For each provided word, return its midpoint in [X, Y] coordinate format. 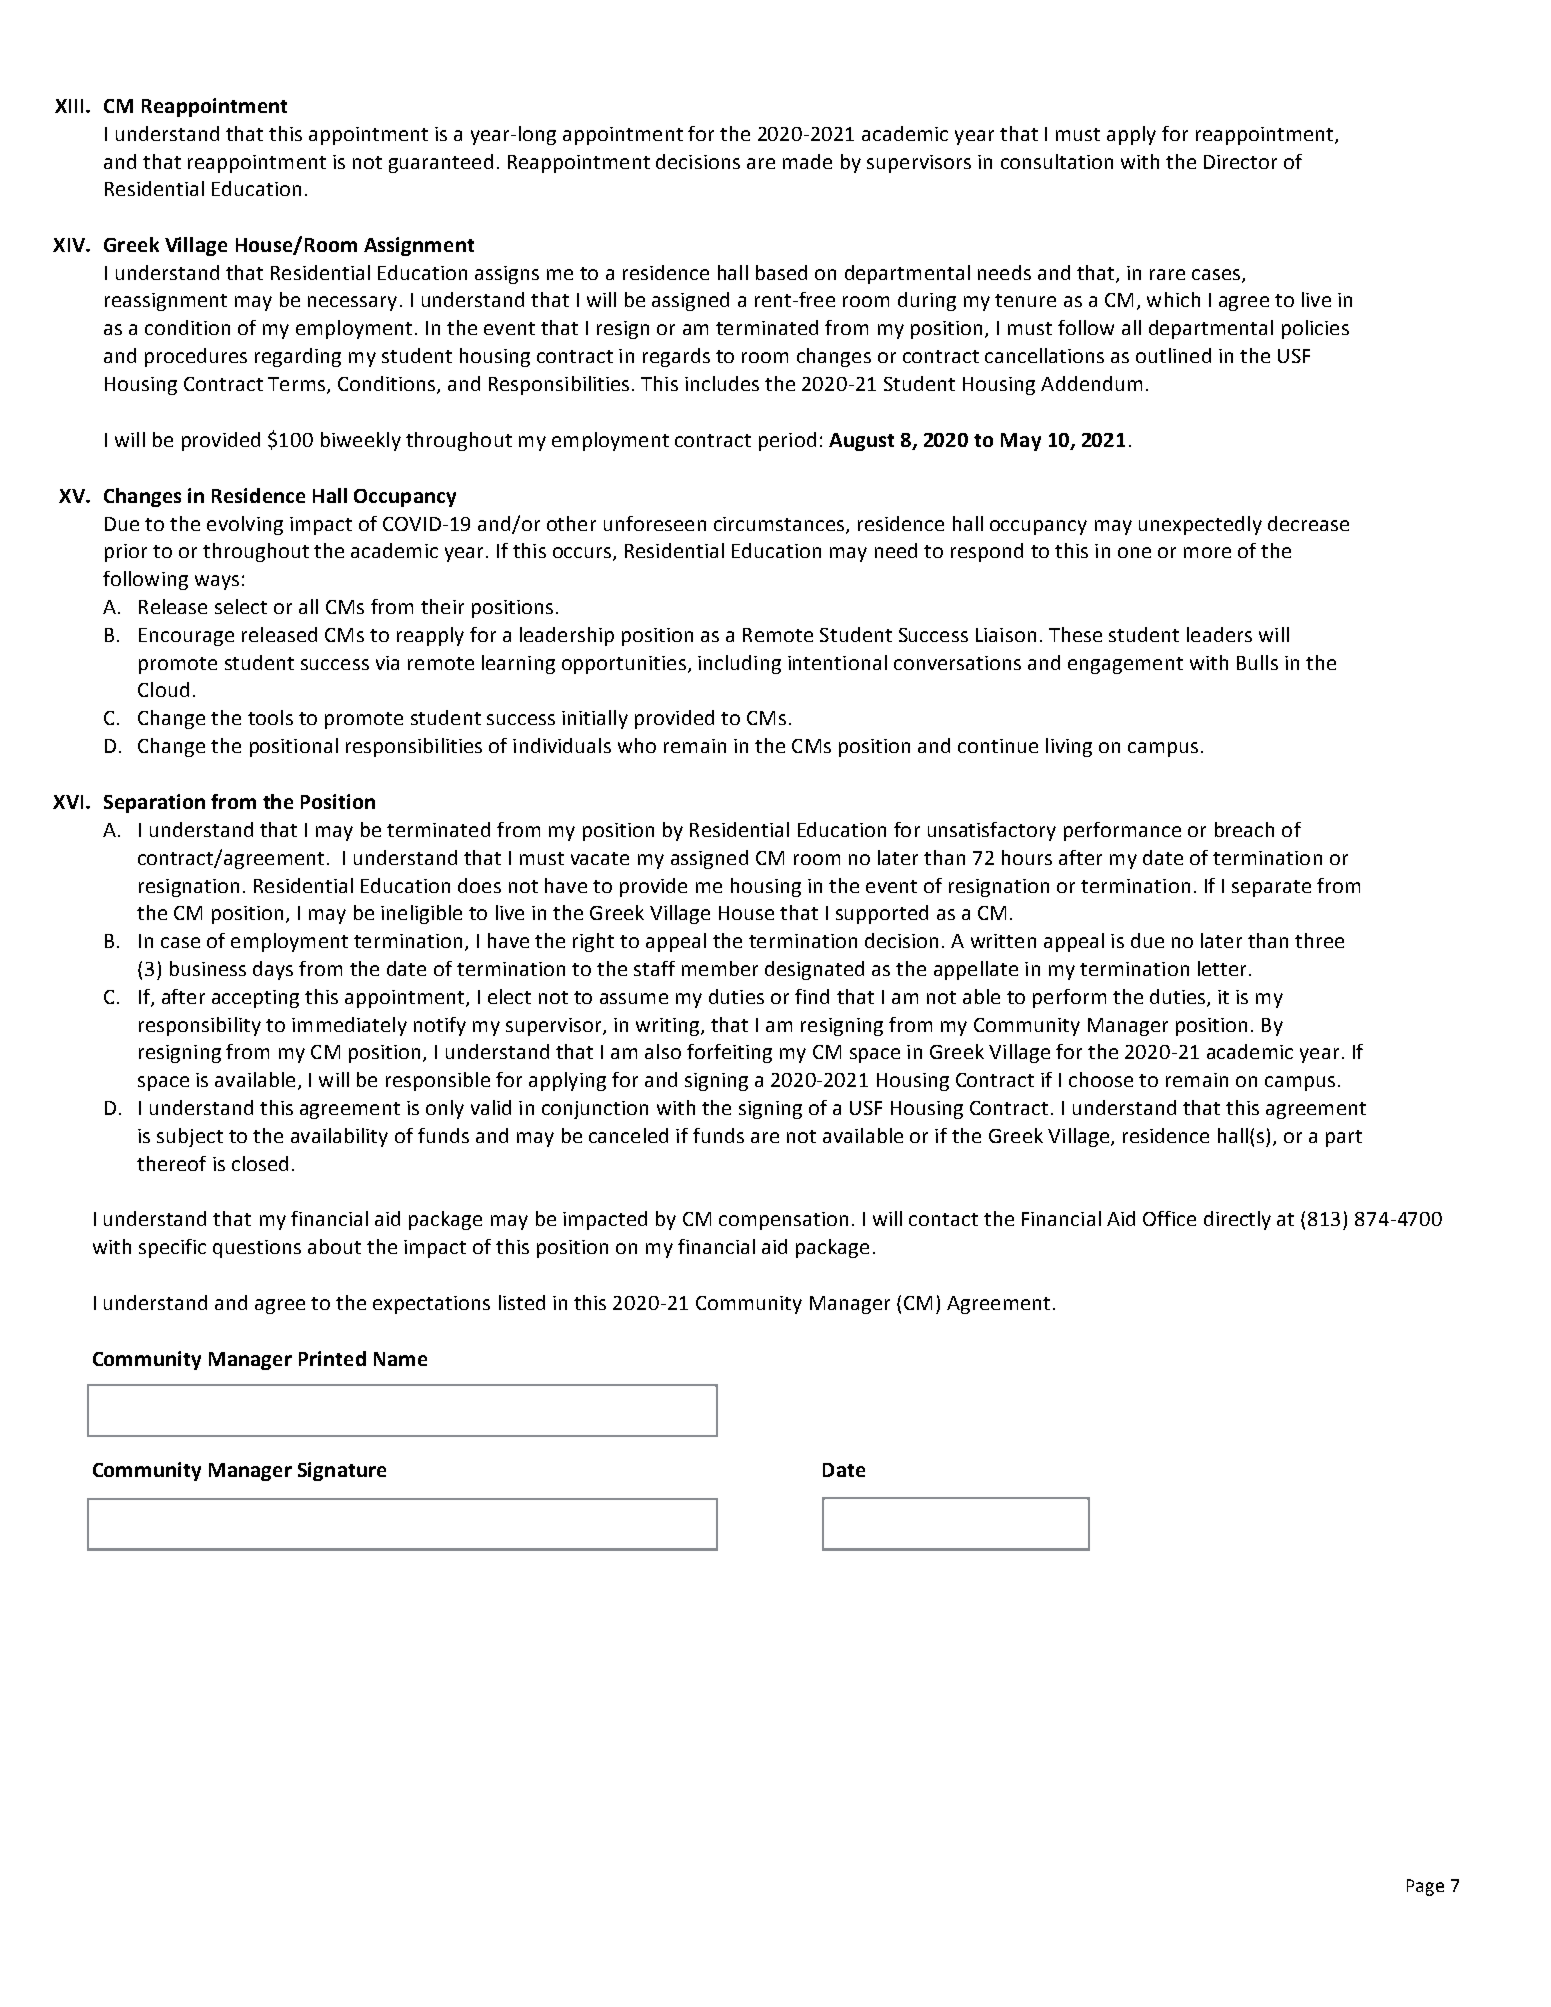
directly [1237, 1220]
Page [1425, 1887]
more [1207, 552]
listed [522, 1302]
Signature [342, 1471]
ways [217, 582]
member [720, 968]
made [807, 161]
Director [1240, 162]
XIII [69, 106]
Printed [332, 1358]
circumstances [779, 524]
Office [1169, 1218]
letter [1222, 968]
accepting [255, 999]
